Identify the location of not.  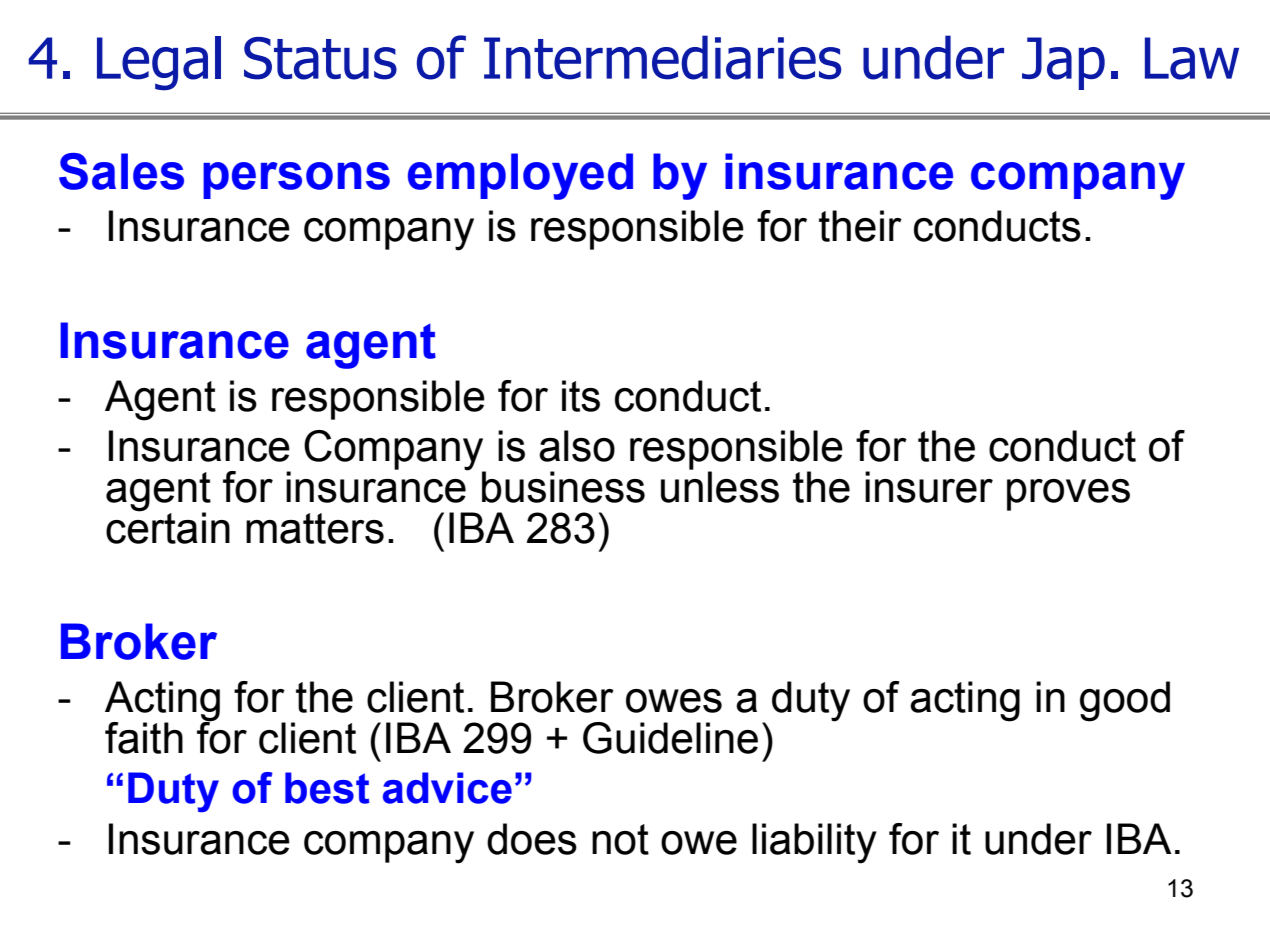
(620, 839).
